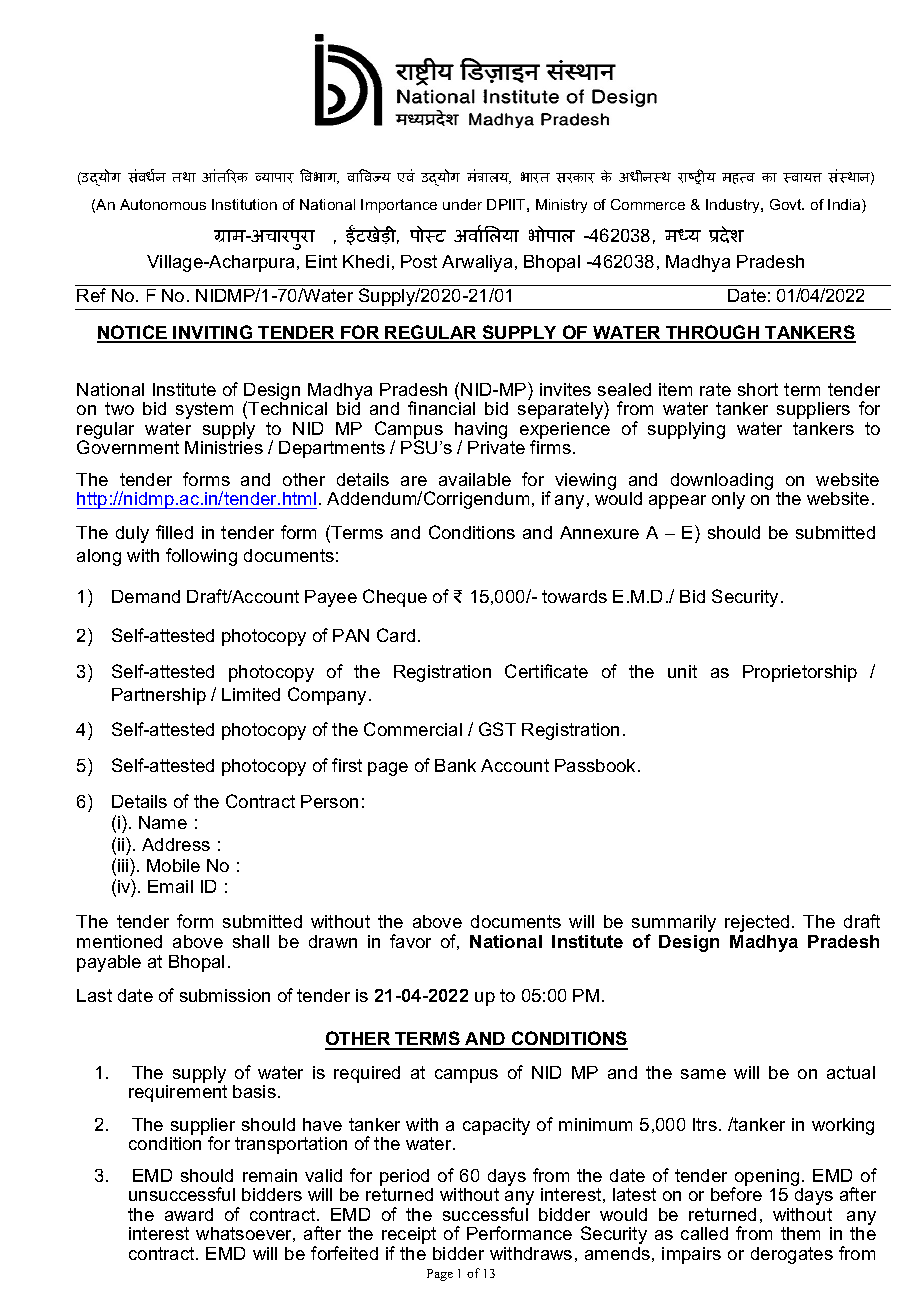  I want to click on rejected, so click(757, 923).
